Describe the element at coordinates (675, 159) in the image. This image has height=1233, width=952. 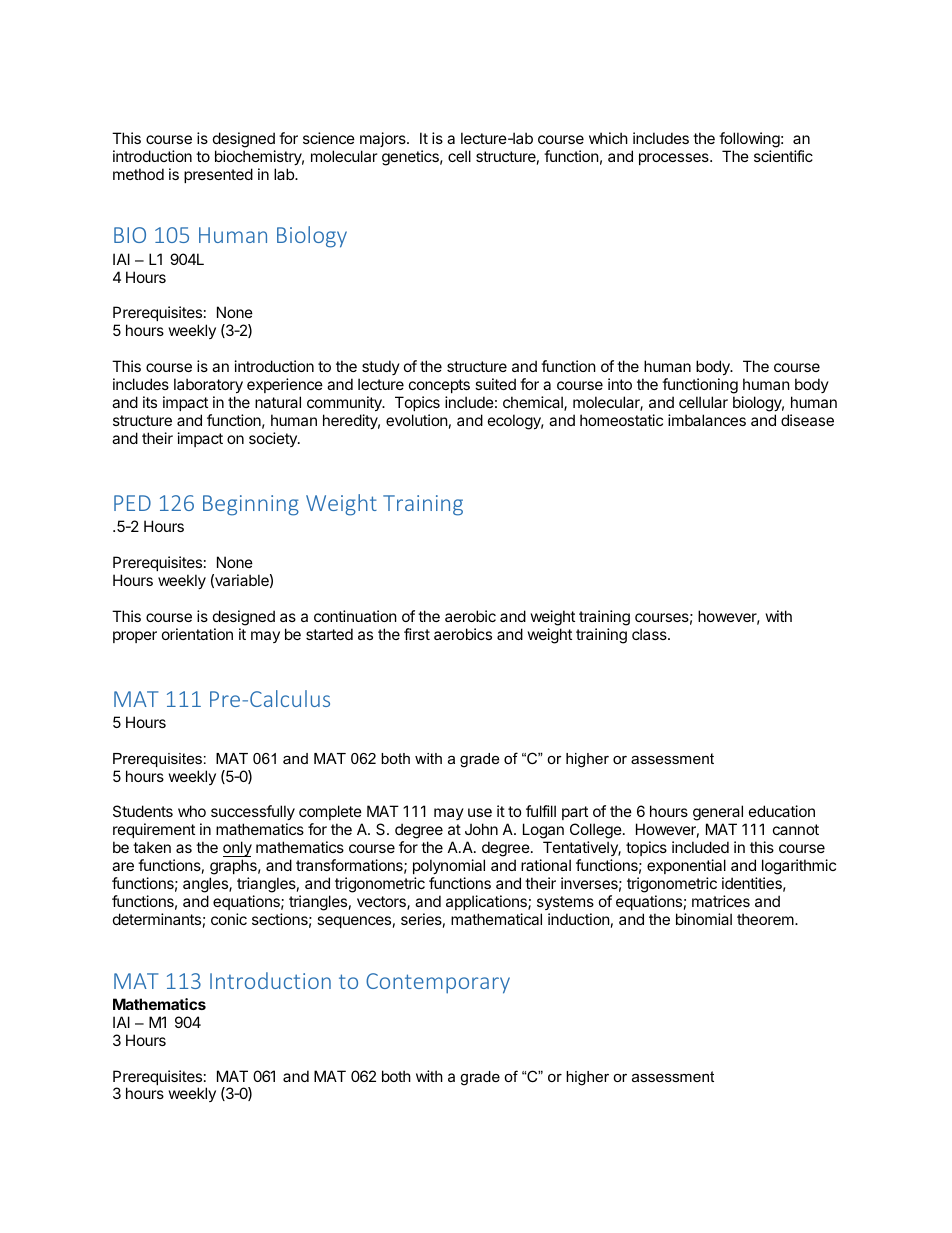
I see `processes` at that location.
